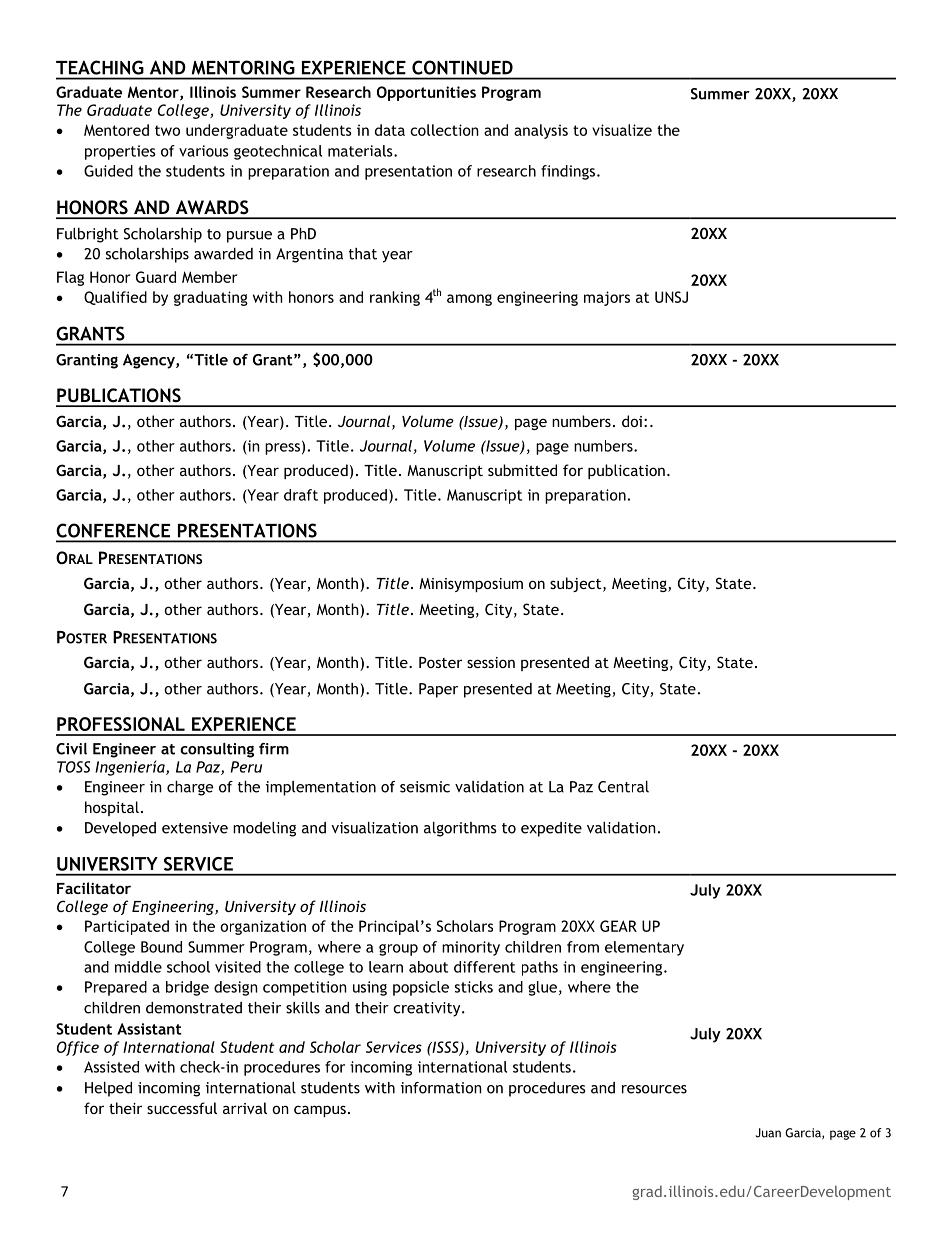 This screenshot has width=952, height=1233. Describe the element at coordinates (491, 662) in the screenshot. I see `session` at that location.
